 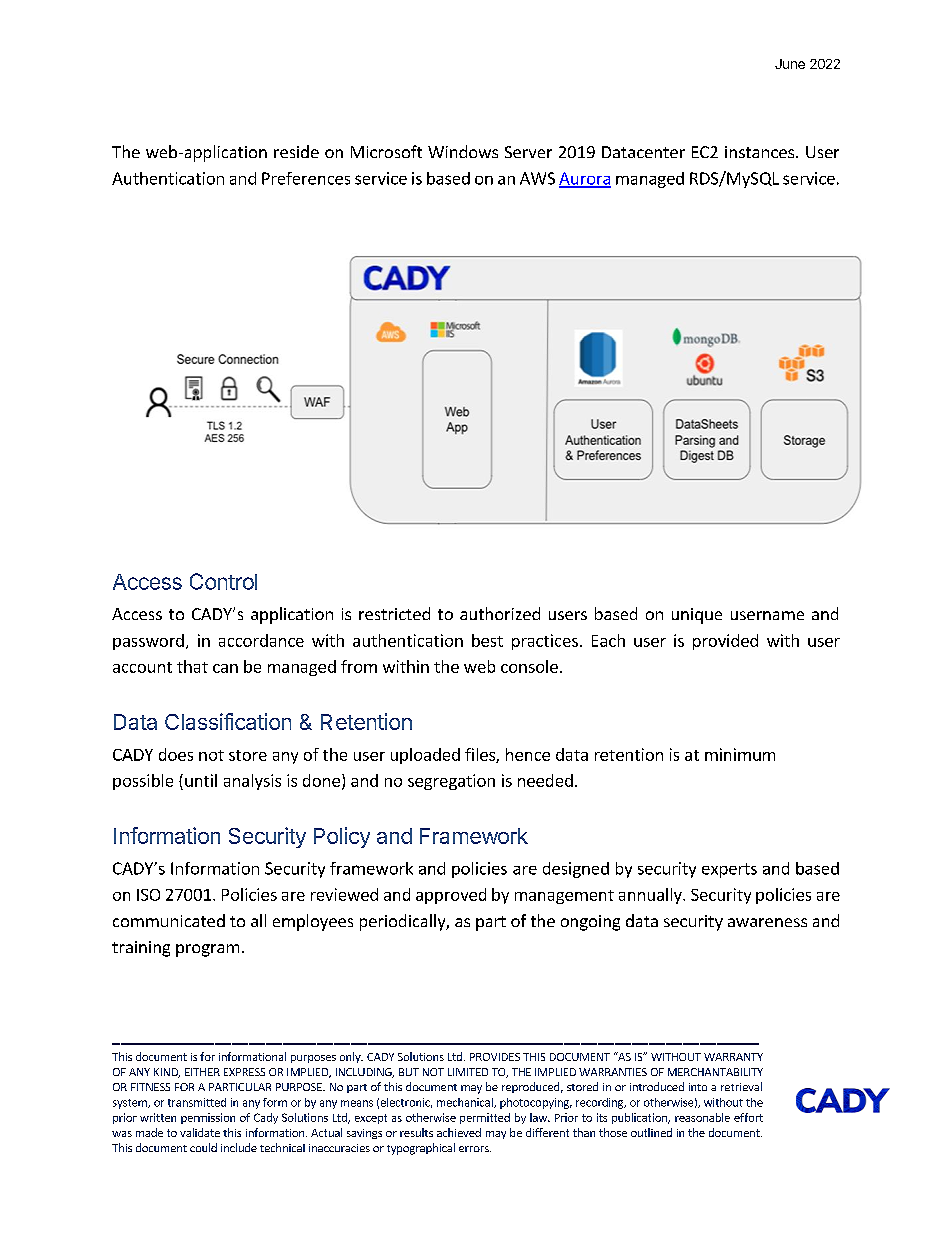 I want to click on Windows, so click(x=463, y=151).
